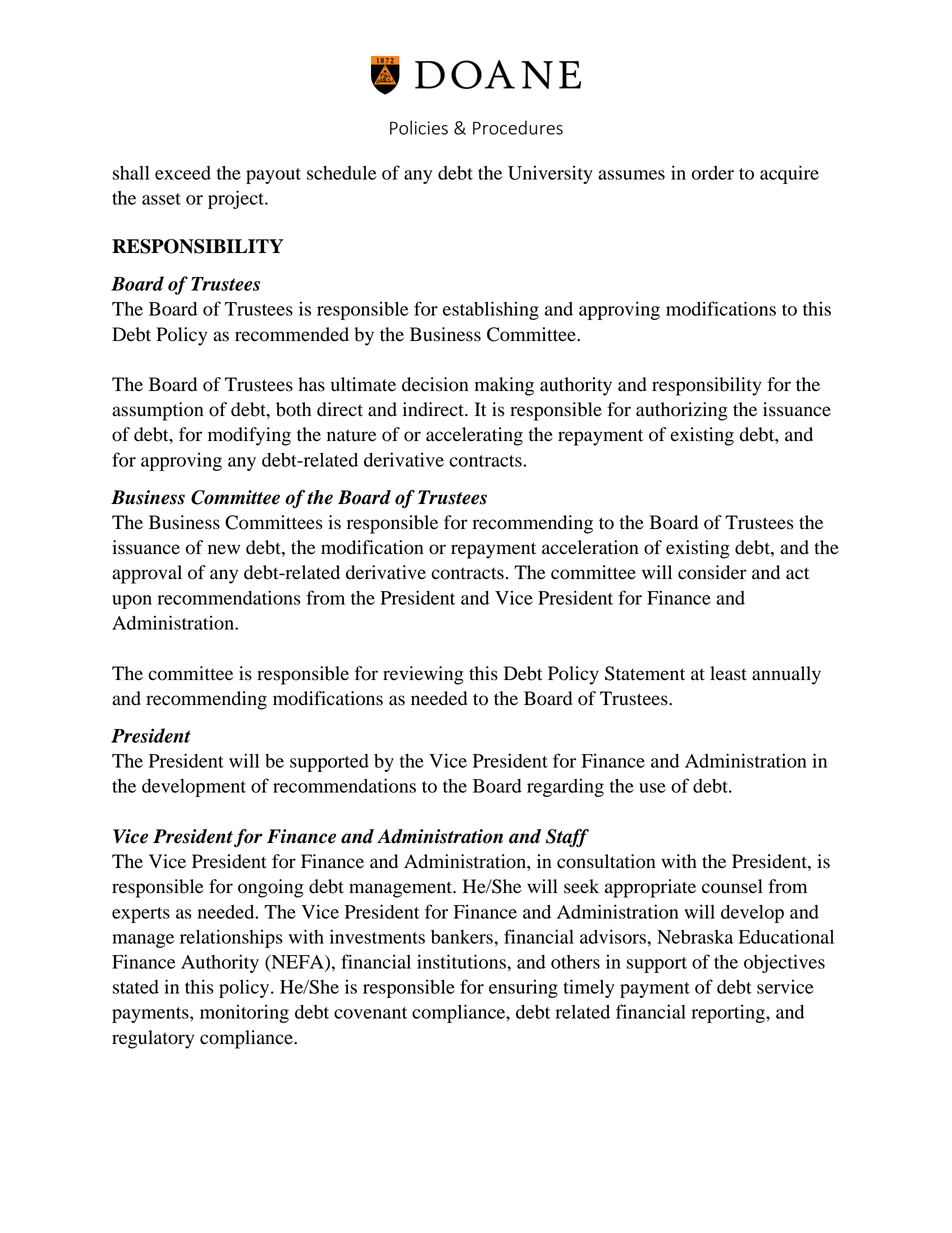  Describe the element at coordinates (244, 1014) in the image. I see `monitoring` at that location.
